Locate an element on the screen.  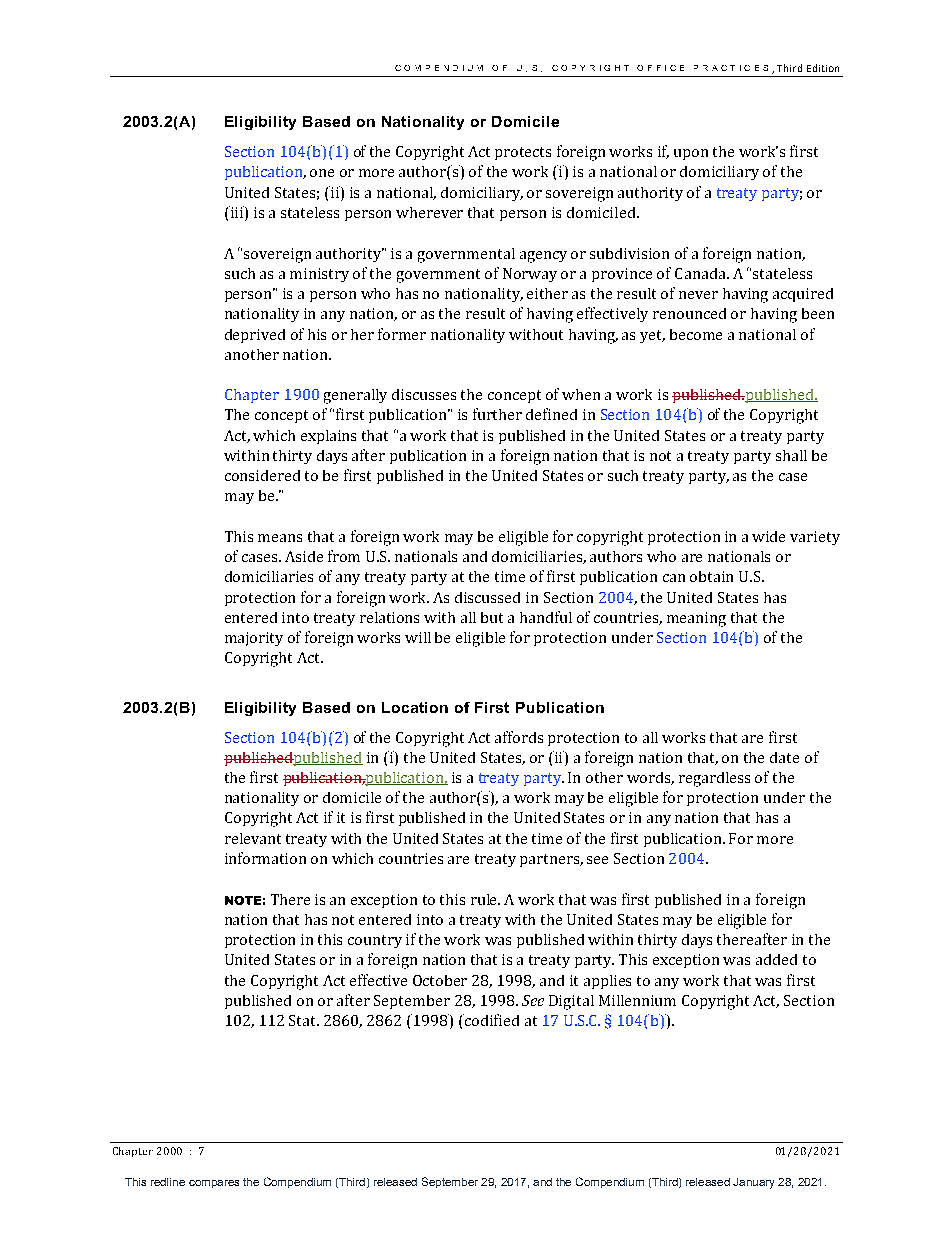
codified is located at coordinates (491, 1020).
